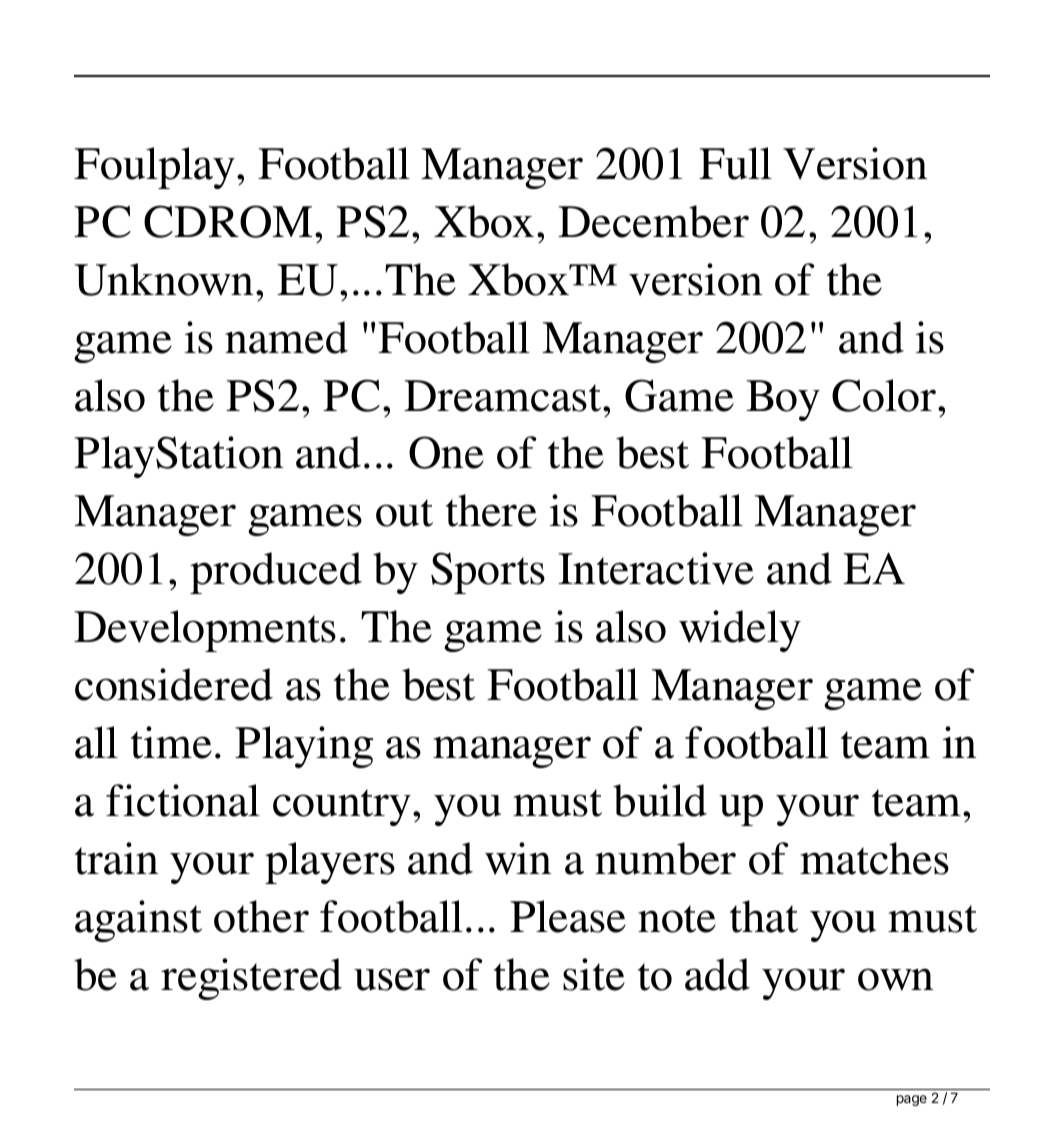 The height and width of the page is (1139, 1064). Describe the element at coordinates (740, 631) in the page. I see `widely` at that location.
